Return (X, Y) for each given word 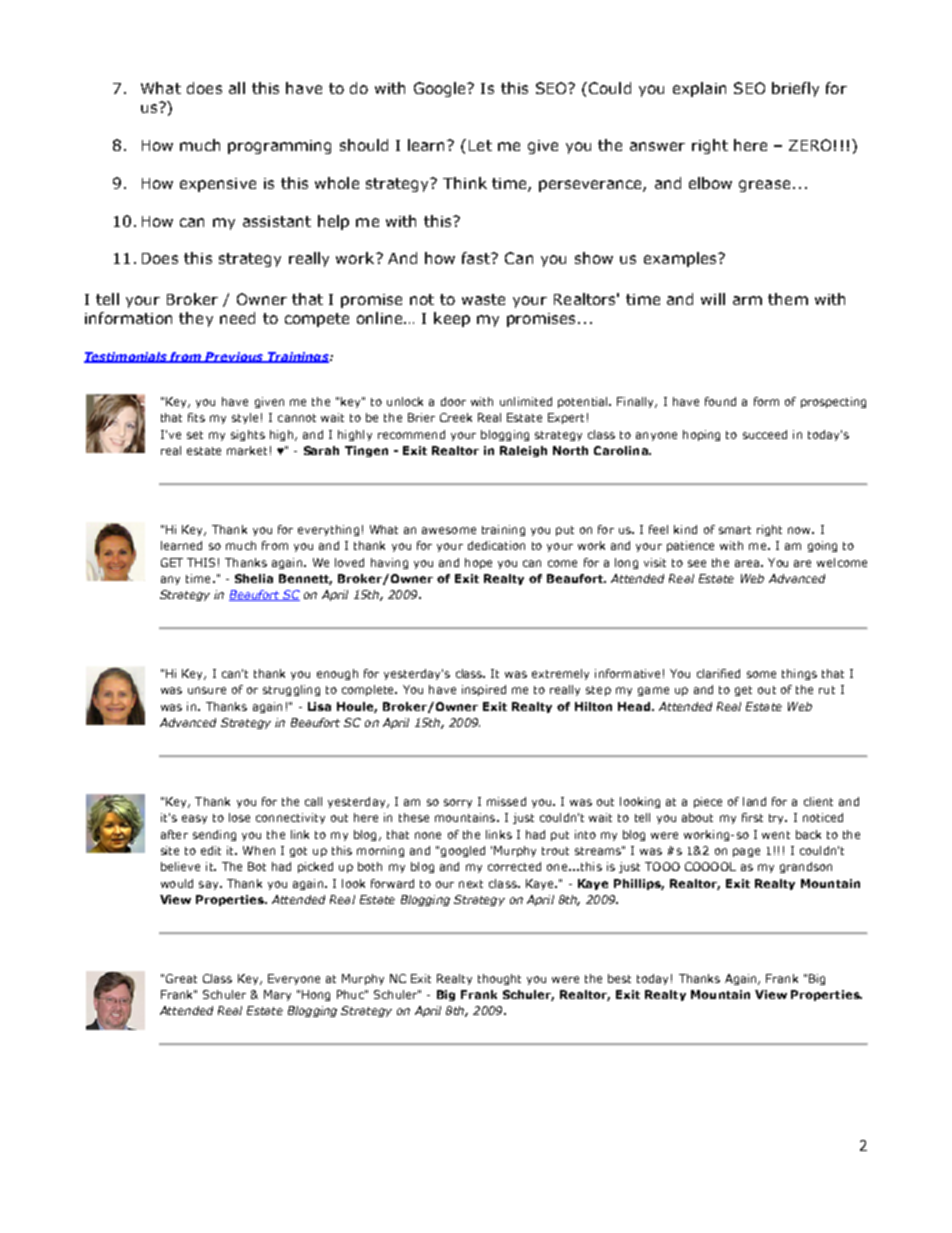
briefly (795, 89)
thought (499, 979)
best (619, 978)
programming (279, 147)
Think (465, 183)
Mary (277, 995)
